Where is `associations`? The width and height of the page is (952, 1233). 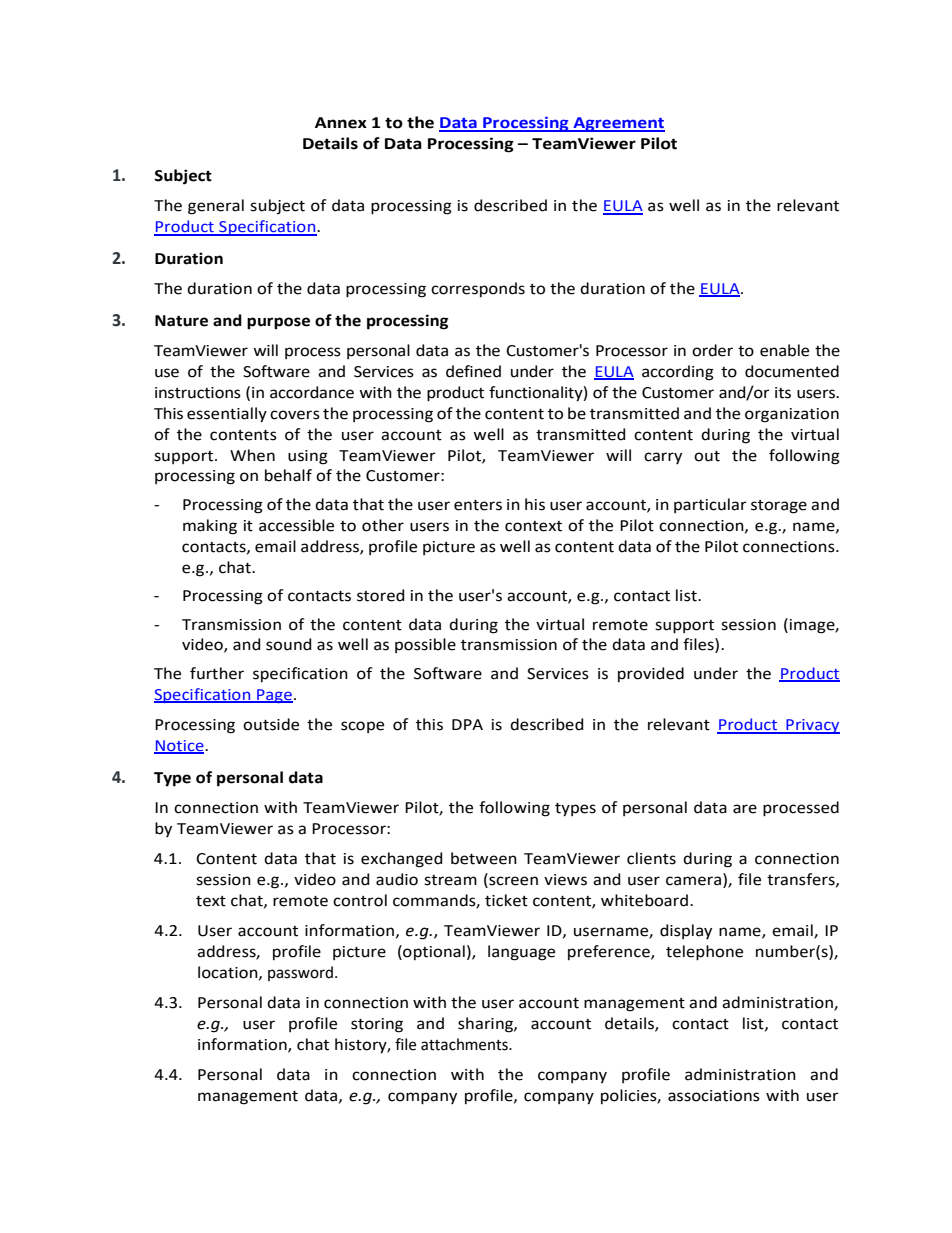 associations is located at coordinates (714, 1096).
